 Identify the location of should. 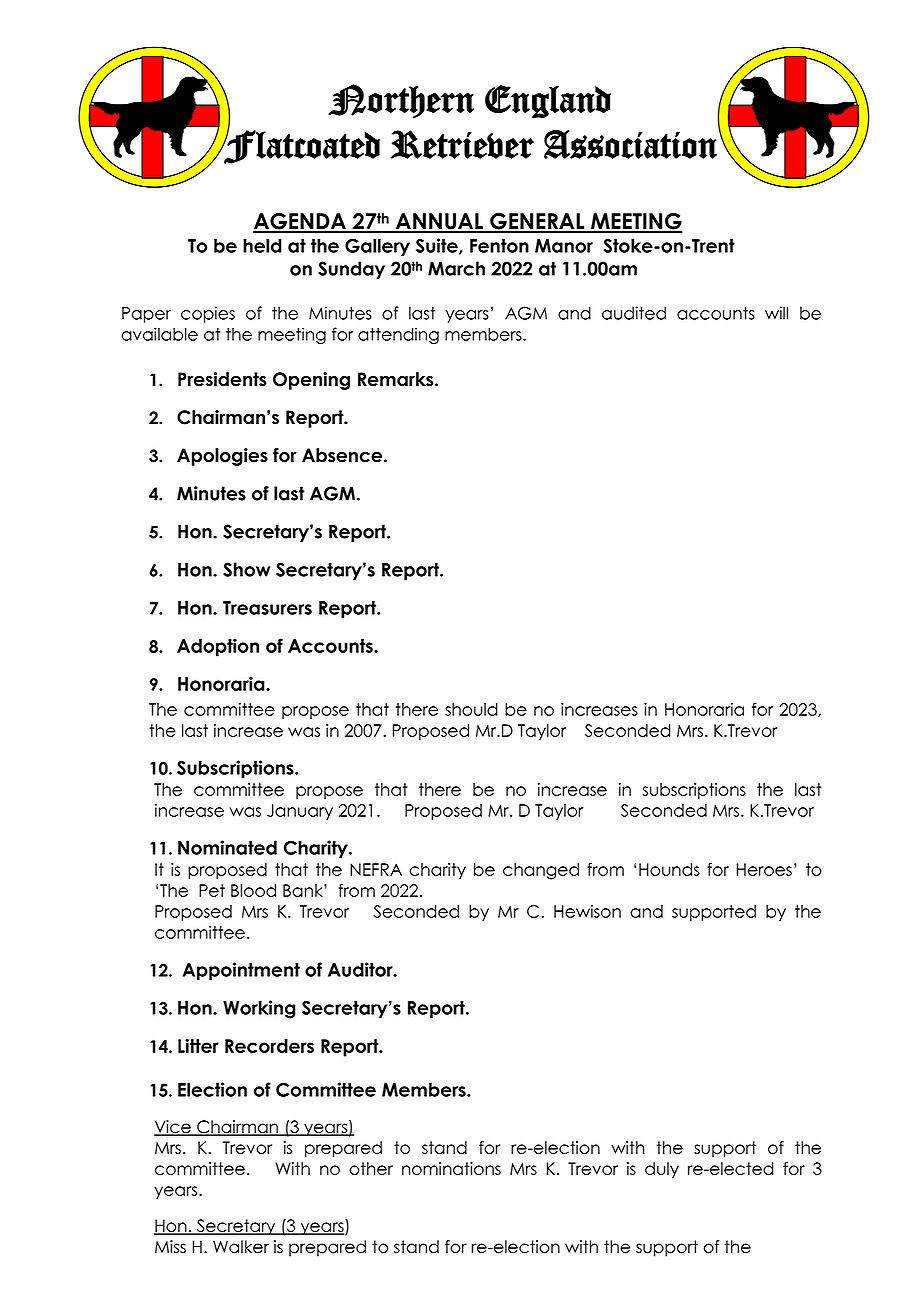
(471, 709).
